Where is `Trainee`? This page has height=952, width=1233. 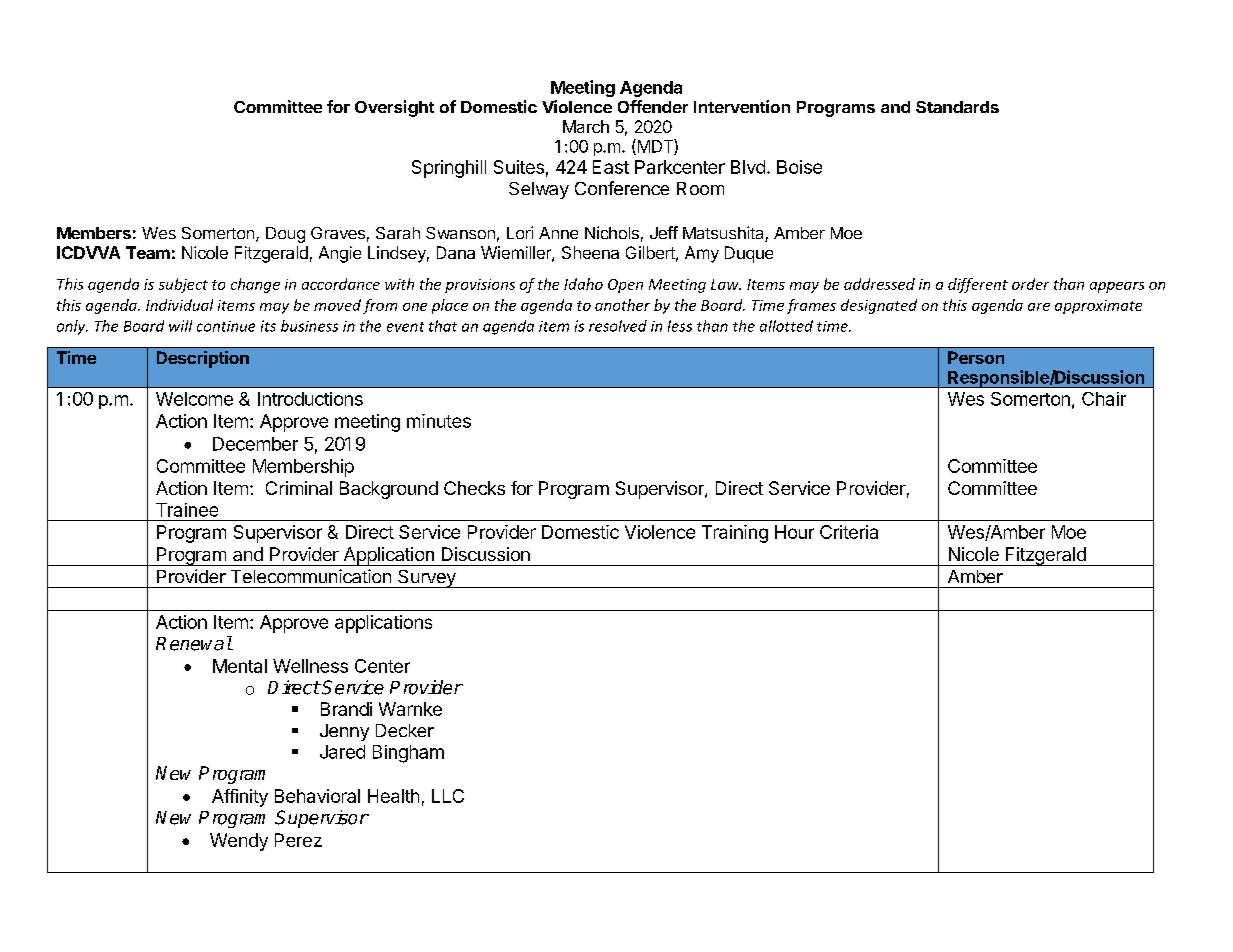 Trainee is located at coordinates (187, 510).
